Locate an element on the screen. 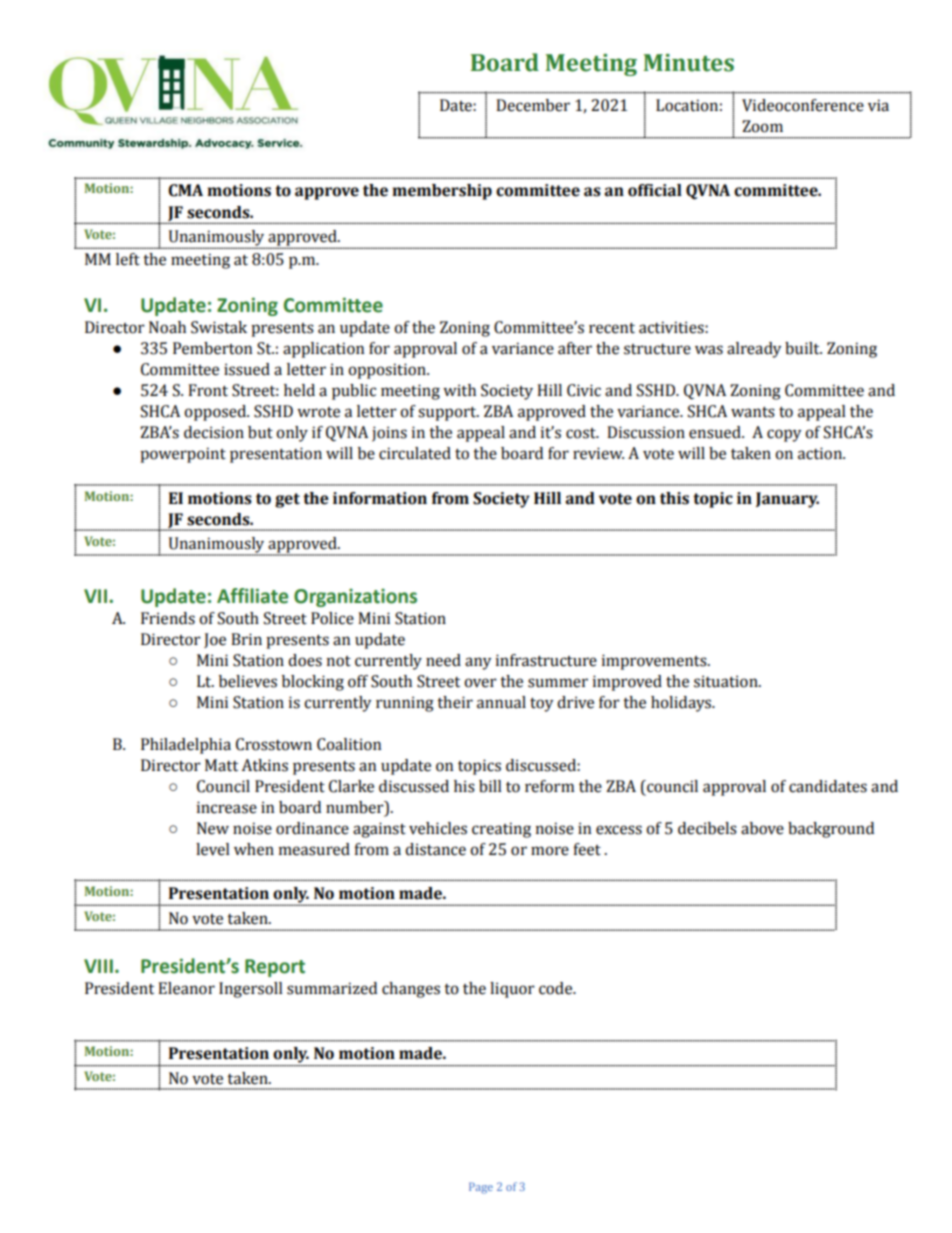  CMA is located at coordinates (185, 190).
